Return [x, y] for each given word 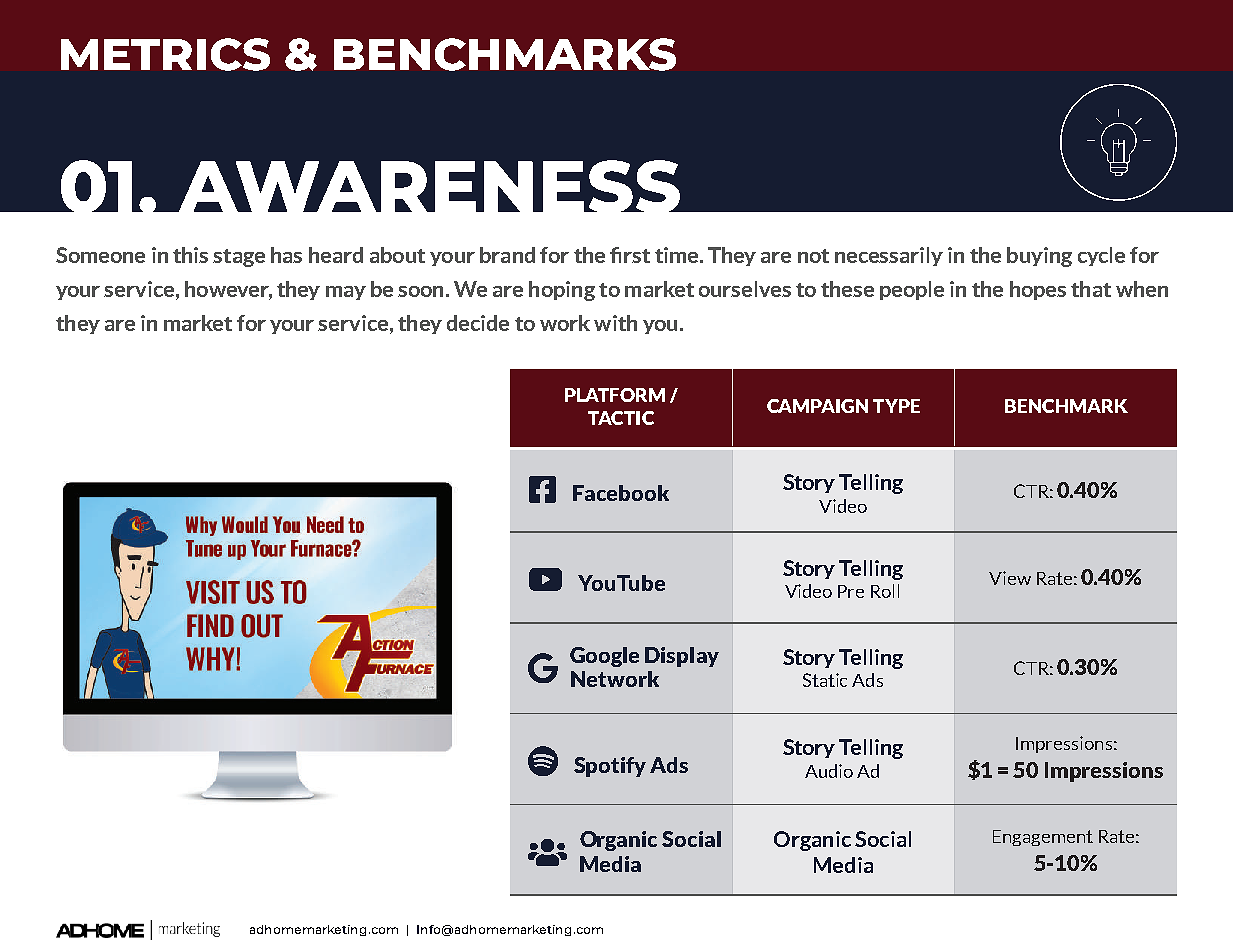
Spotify [610, 767]
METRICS [165, 54]
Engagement [1043, 838]
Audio [829, 771]
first [630, 255]
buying [1039, 257]
